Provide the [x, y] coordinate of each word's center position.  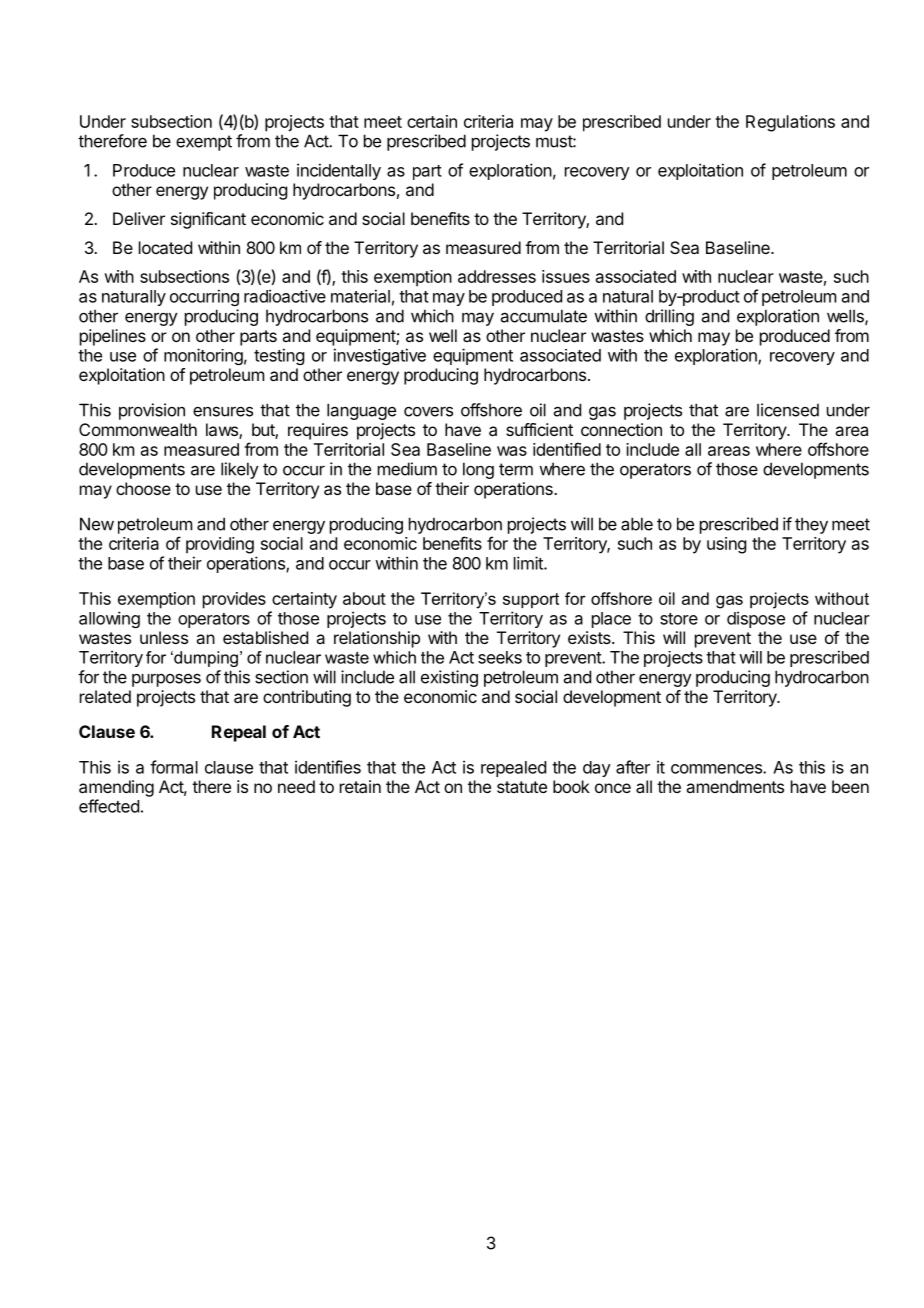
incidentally [339, 171]
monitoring [203, 356]
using [726, 545]
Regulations [790, 123]
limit [529, 563]
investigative [380, 356]
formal [174, 767]
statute [522, 787]
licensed [788, 410]
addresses [497, 276]
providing [220, 545]
